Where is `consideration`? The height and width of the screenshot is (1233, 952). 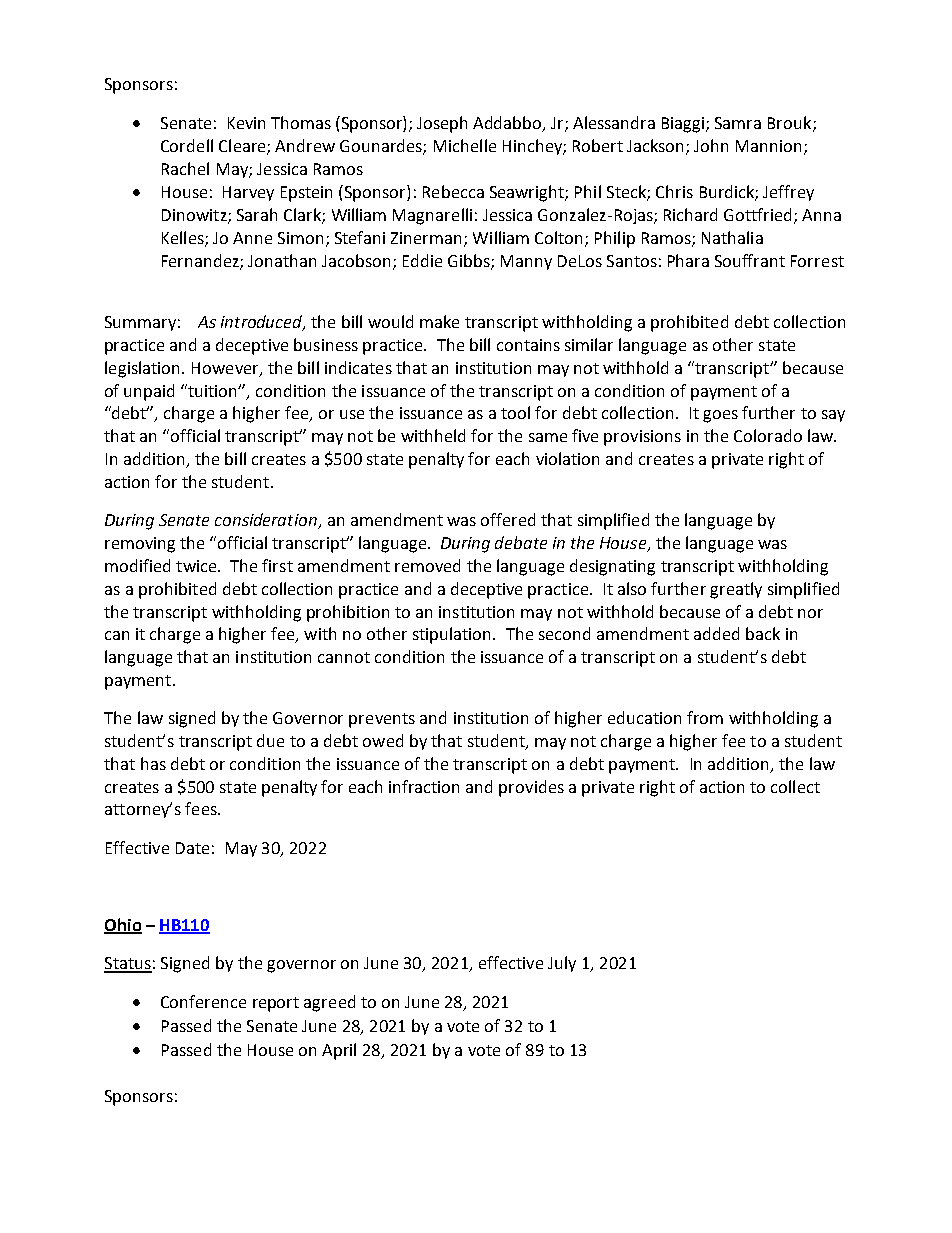
consideration is located at coordinates (267, 521).
